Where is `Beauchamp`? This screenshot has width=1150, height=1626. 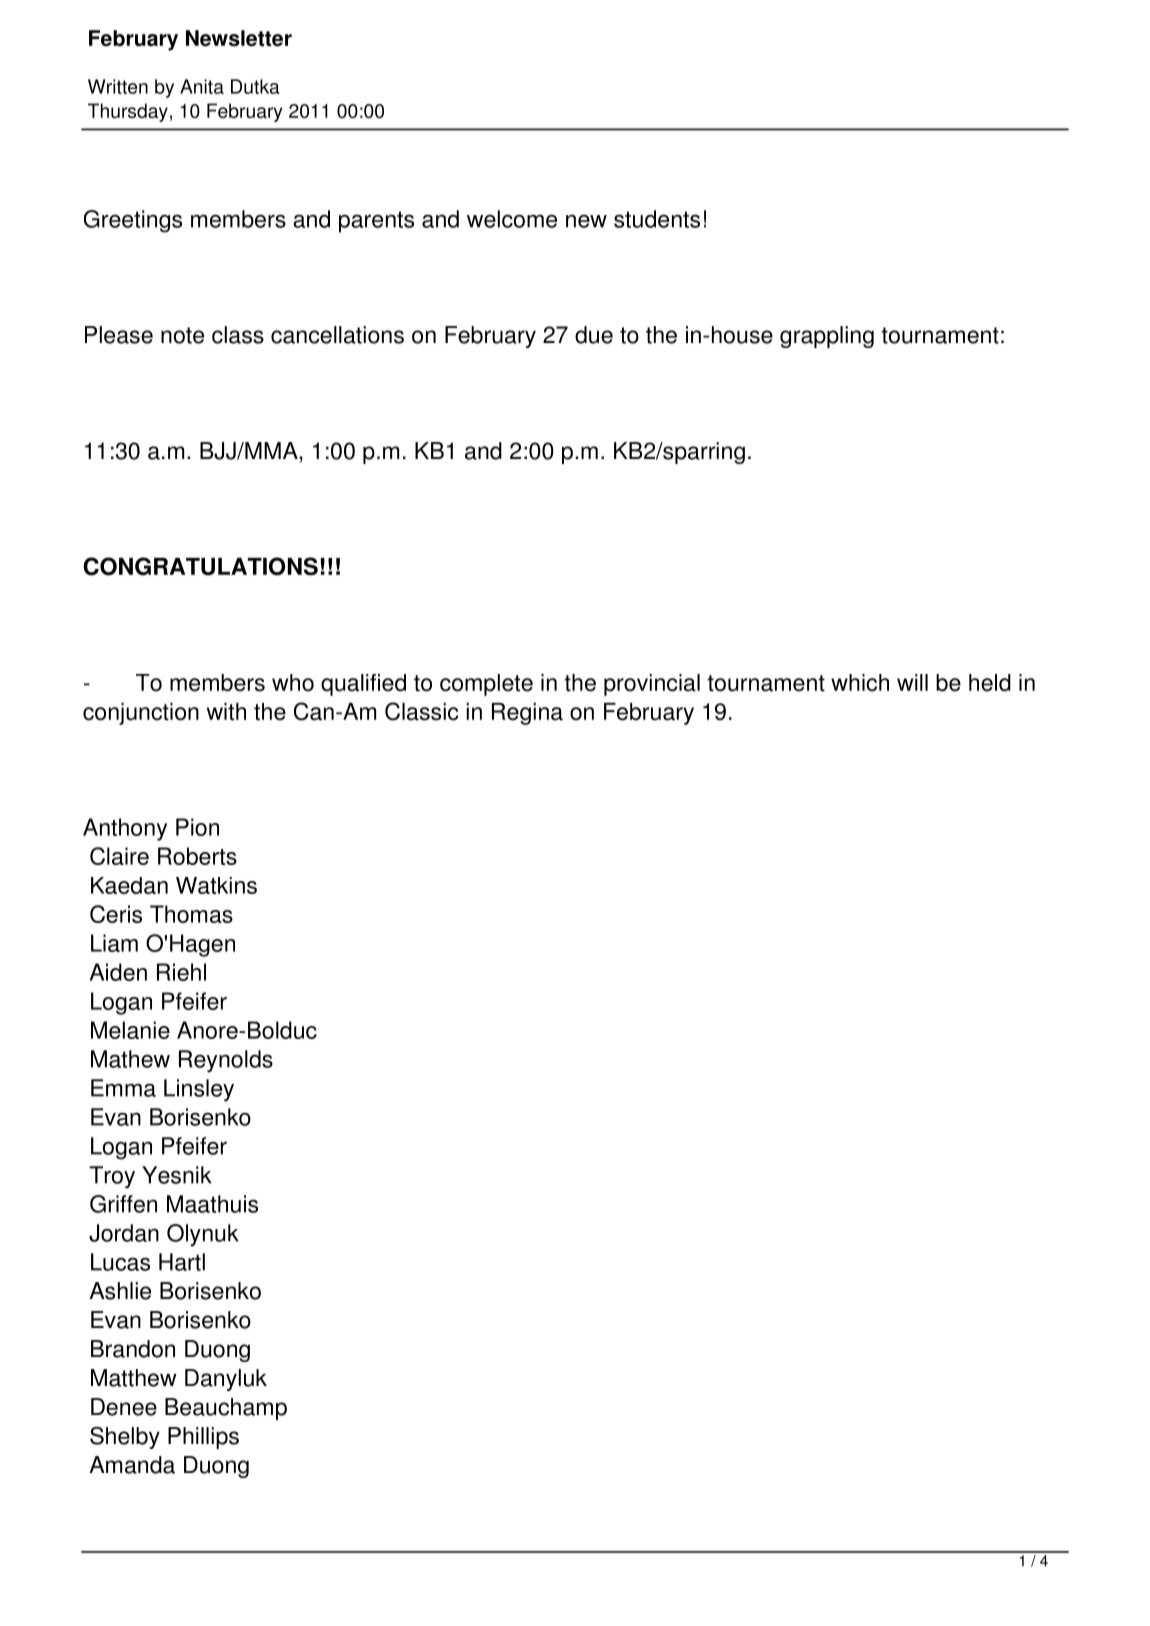 Beauchamp is located at coordinates (226, 1409).
